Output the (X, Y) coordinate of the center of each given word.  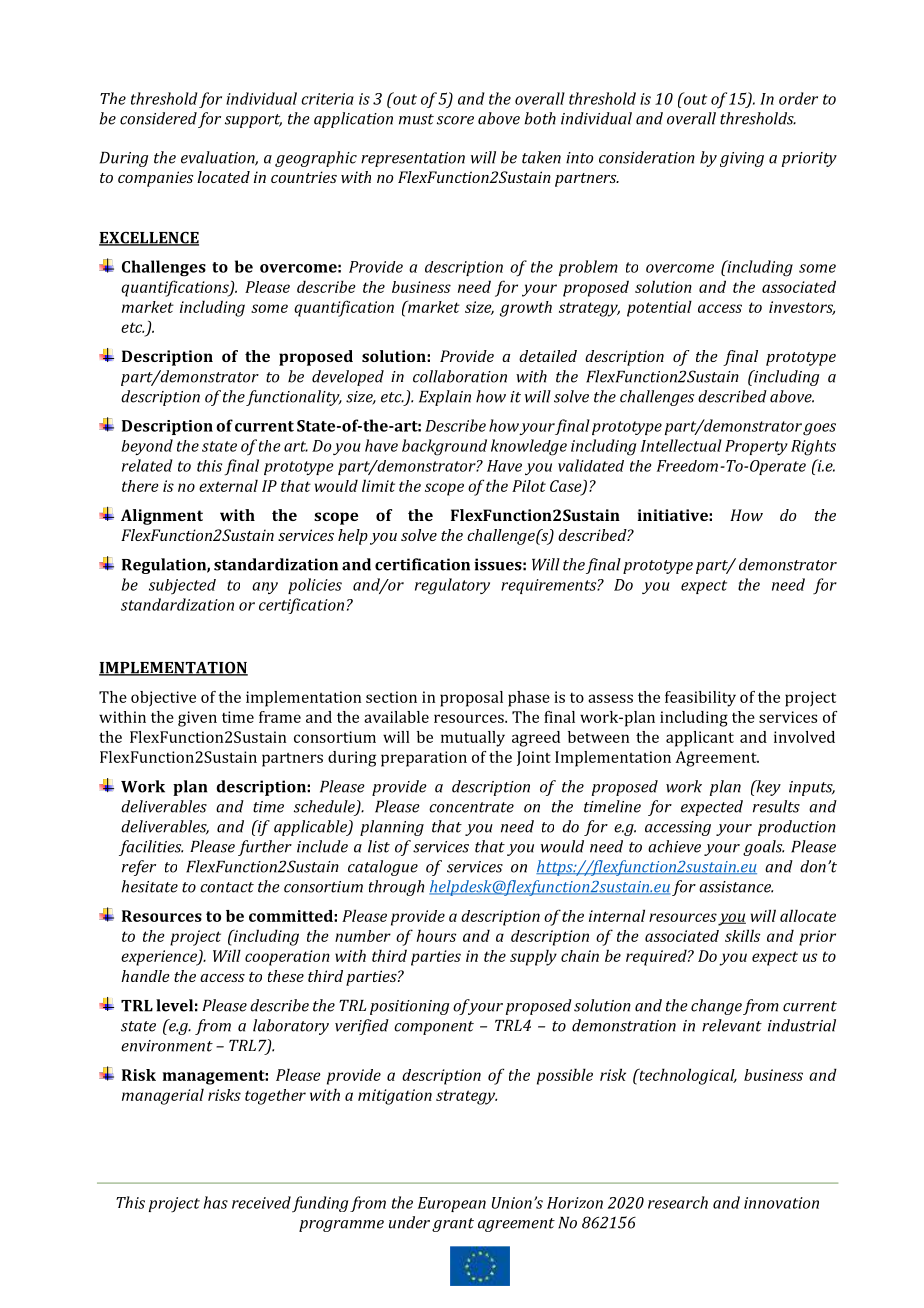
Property (756, 447)
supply (533, 957)
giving (742, 159)
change (716, 1007)
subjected (182, 587)
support (253, 121)
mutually (473, 739)
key (767, 788)
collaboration (460, 376)
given (197, 719)
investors (802, 308)
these (286, 976)
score (455, 120)
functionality (294, 398)
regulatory (452, 586)
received (261, 1202)
